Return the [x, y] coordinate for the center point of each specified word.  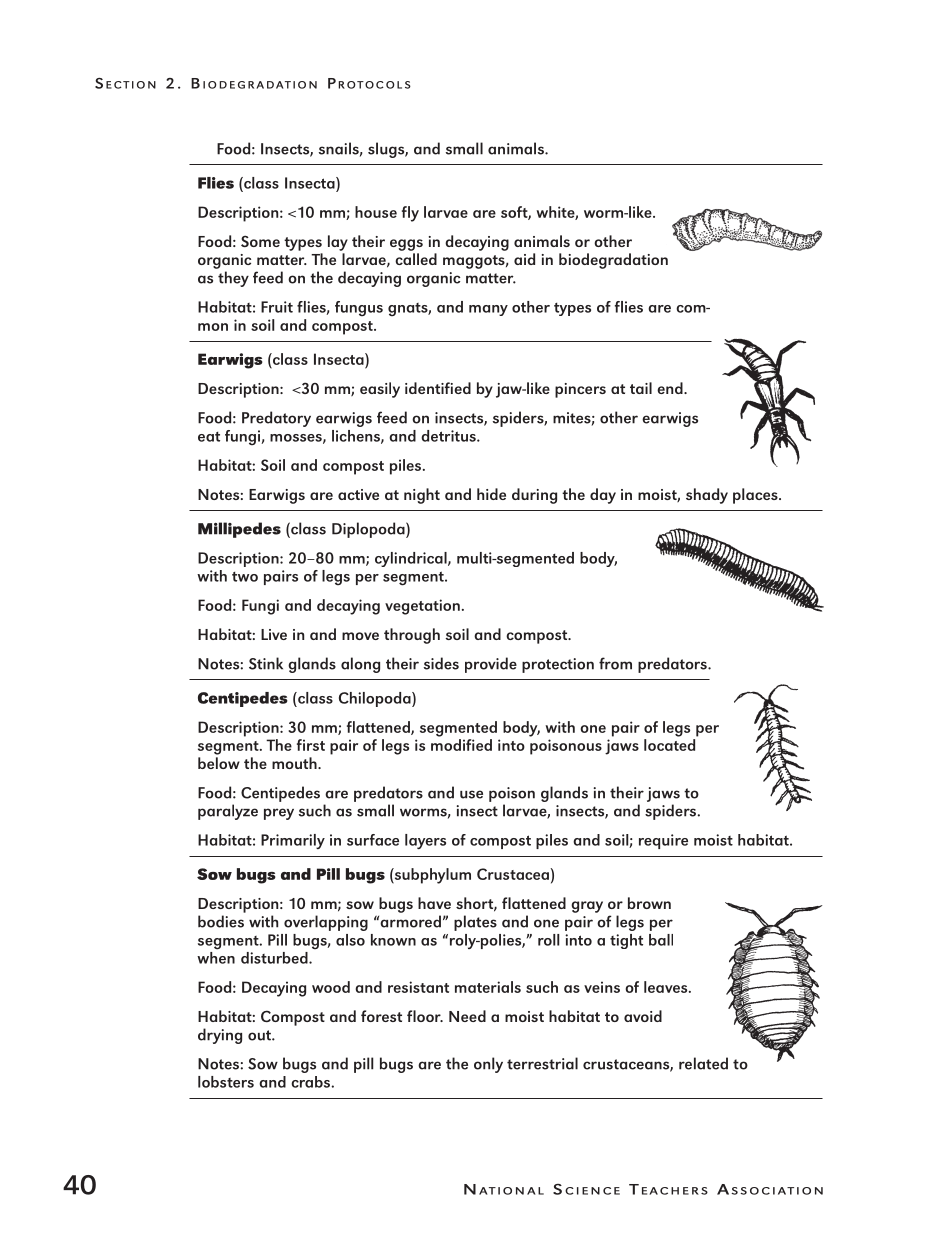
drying [220, 1036]
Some [260, 241]
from [615, 663]
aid [524, 259]
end [671, 388]
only [488, 1065]
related [703, 1063]
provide [491, 665]
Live [274, 634]
